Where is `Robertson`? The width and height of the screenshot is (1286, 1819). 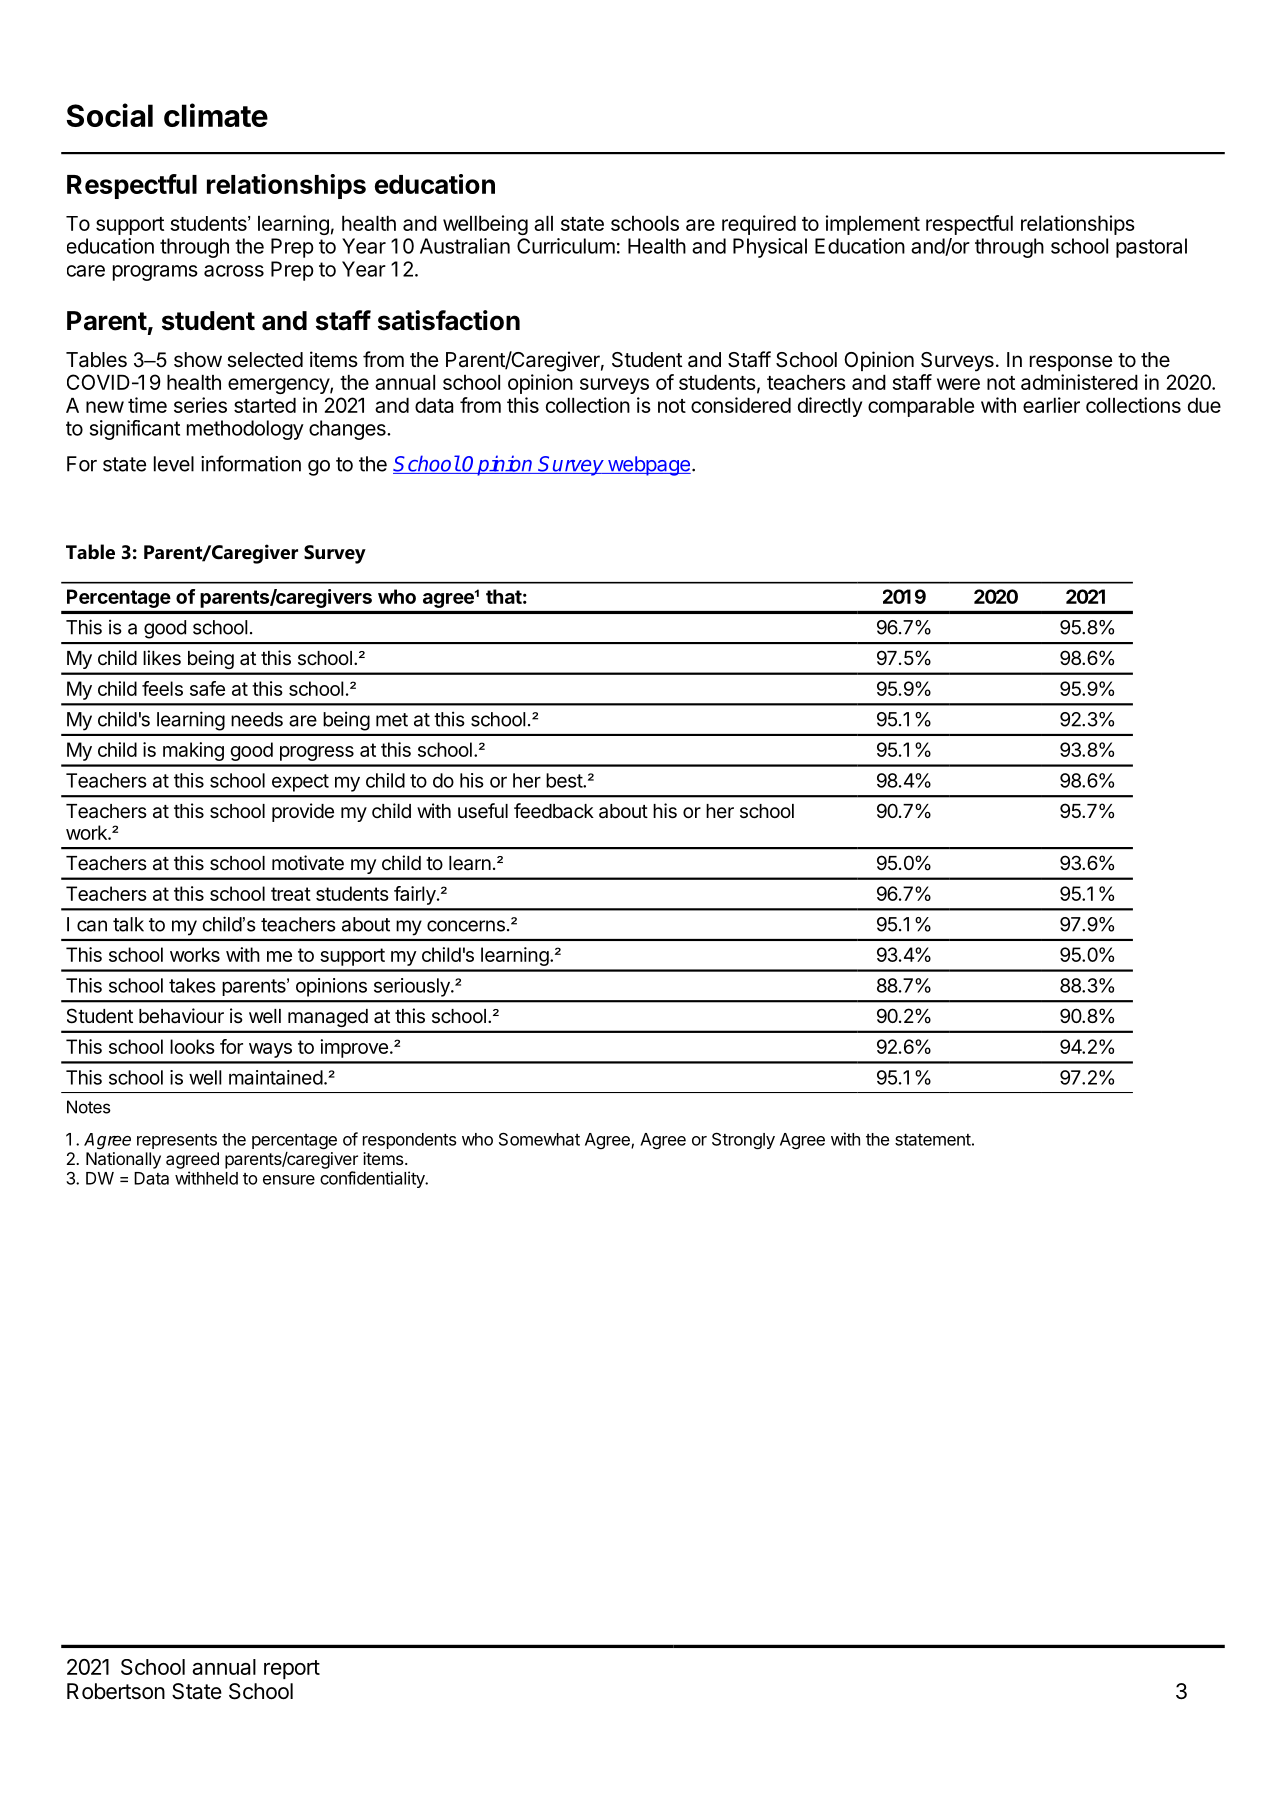 Robertson is located at coordinates (116, 1691).
